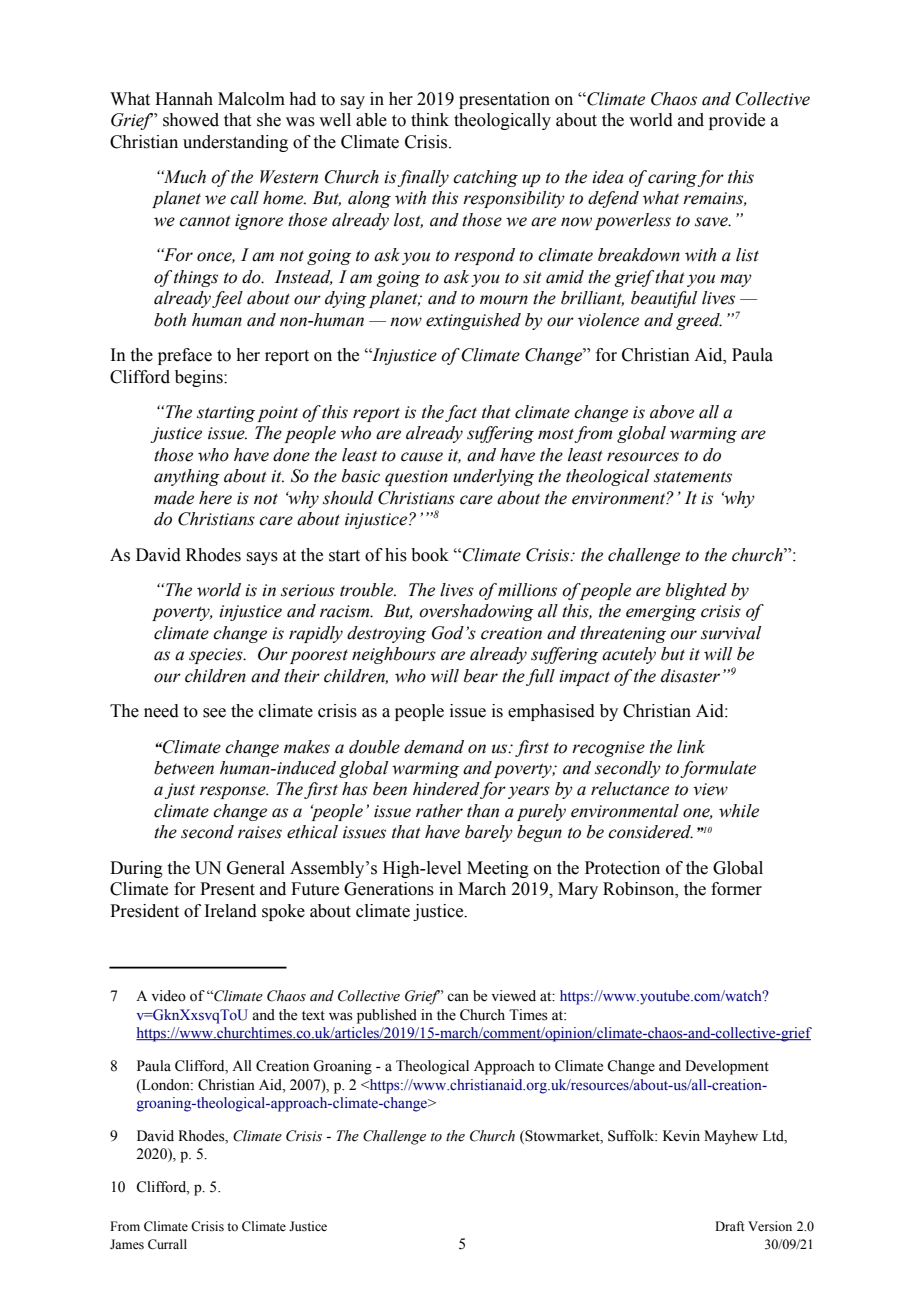 The width and height of the document is (924, 1308). What do you see at coordinates (215, 498) in the document?
I see `here` at bounding box center [215, 498].
